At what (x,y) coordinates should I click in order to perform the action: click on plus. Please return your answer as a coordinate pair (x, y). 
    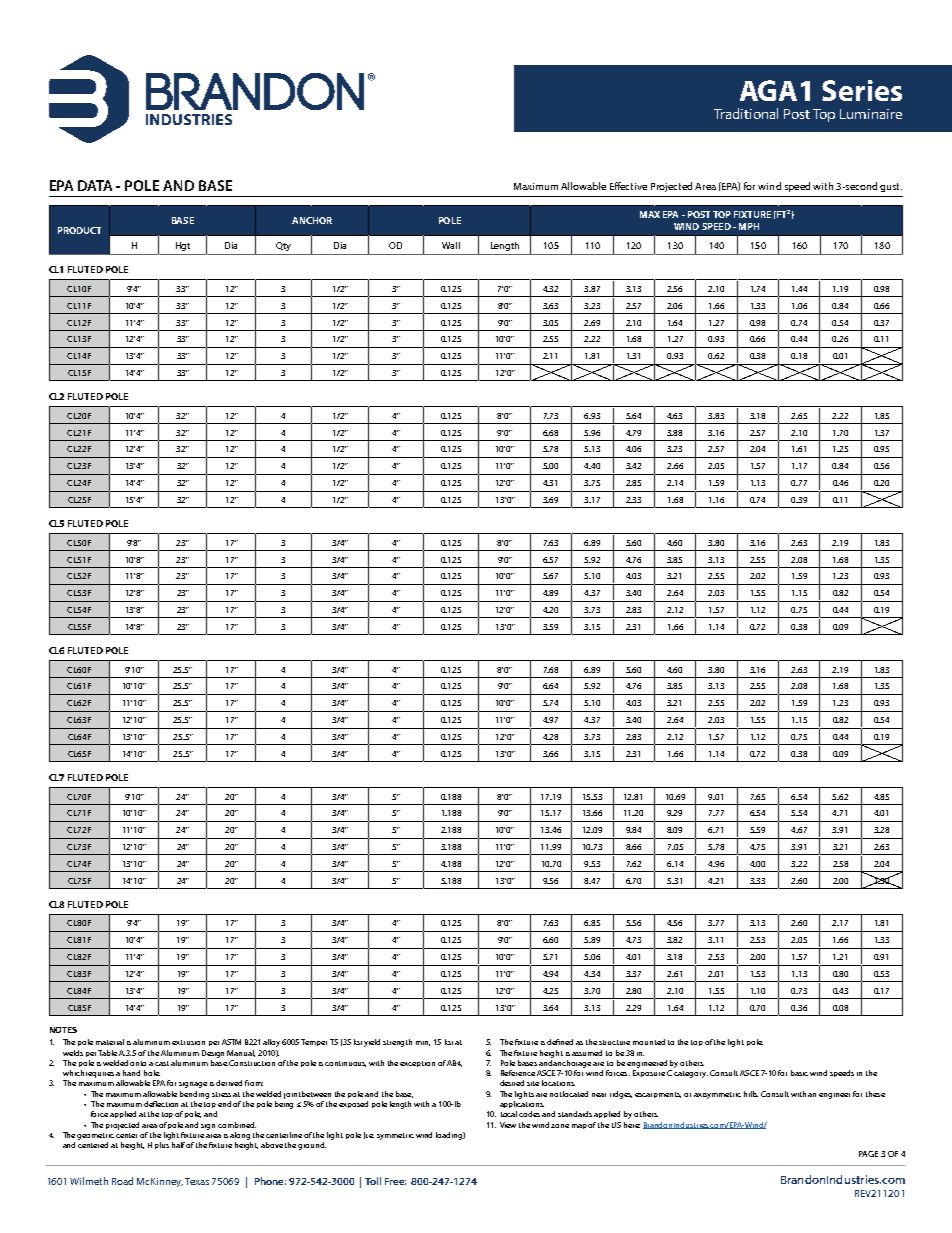
    Looking at the image, I should click on (162, 1145).
